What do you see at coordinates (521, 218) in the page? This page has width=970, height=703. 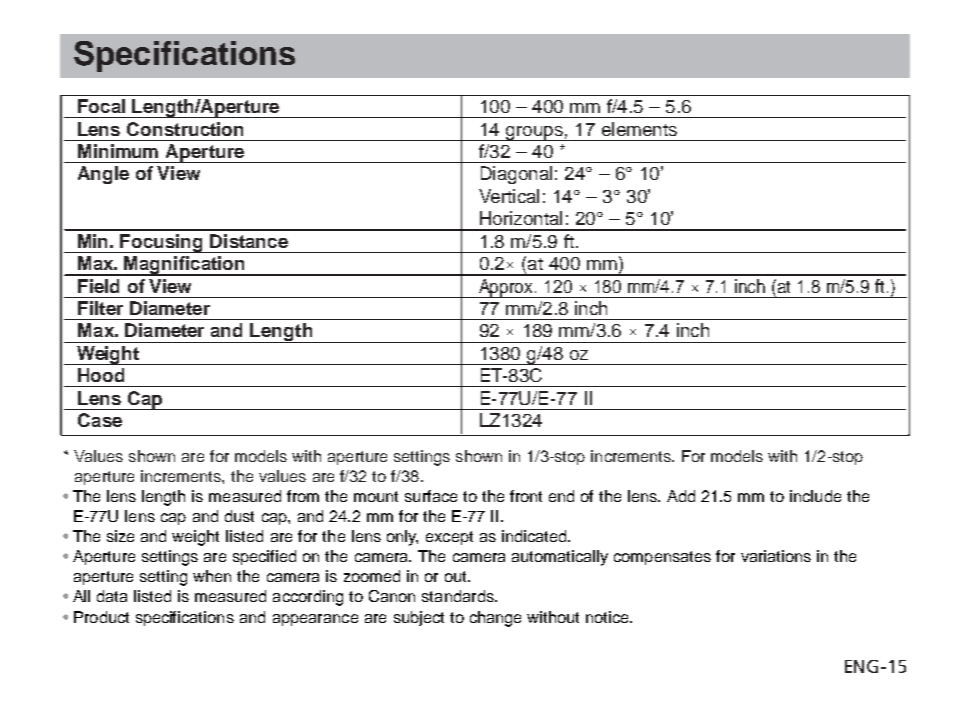 I see `Horizontal` at bounding box center [521, 218].
